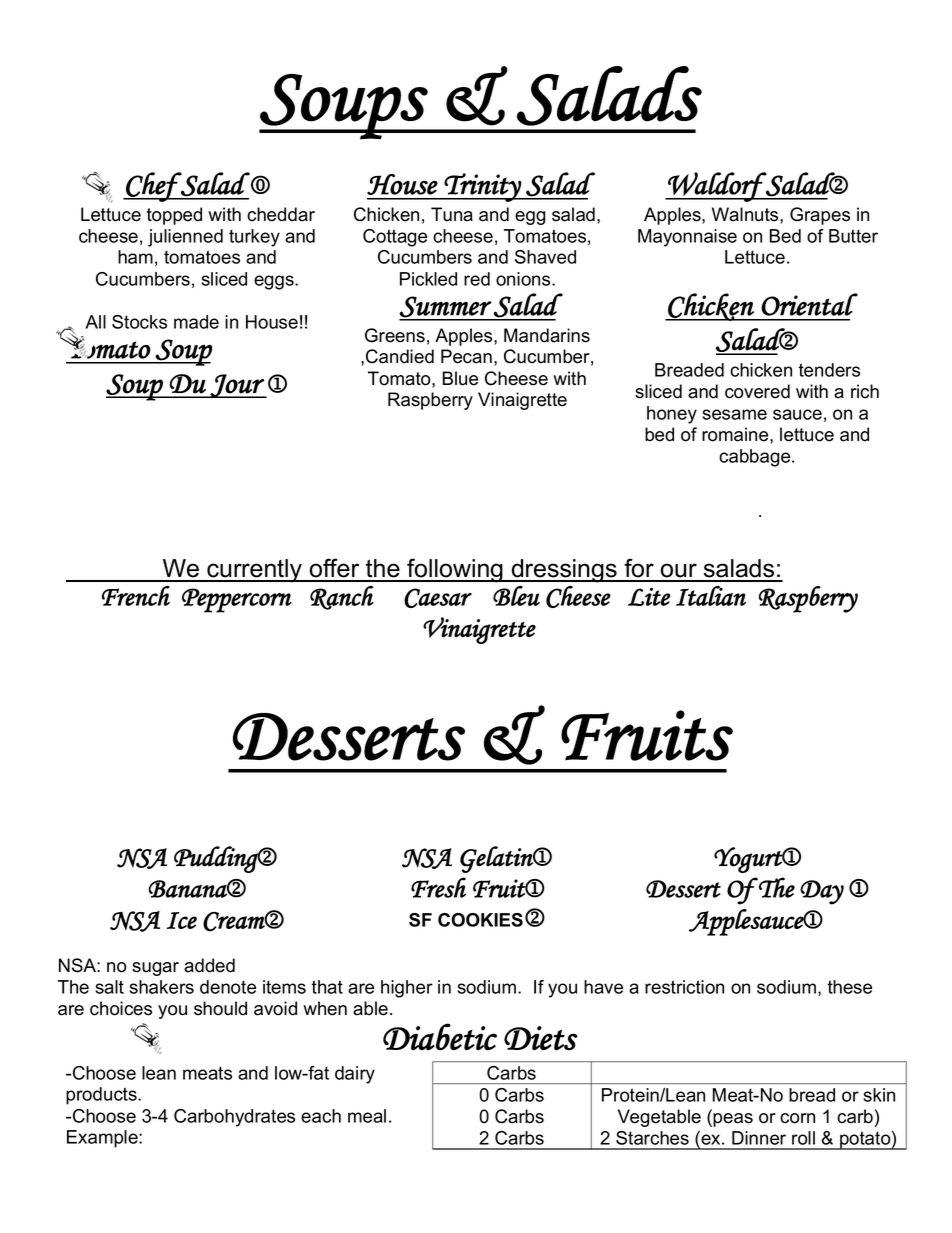  What do you see at coordinates (820, 216) in the screenshot?
I see `Grapes` at bounding box center [820, 216].
